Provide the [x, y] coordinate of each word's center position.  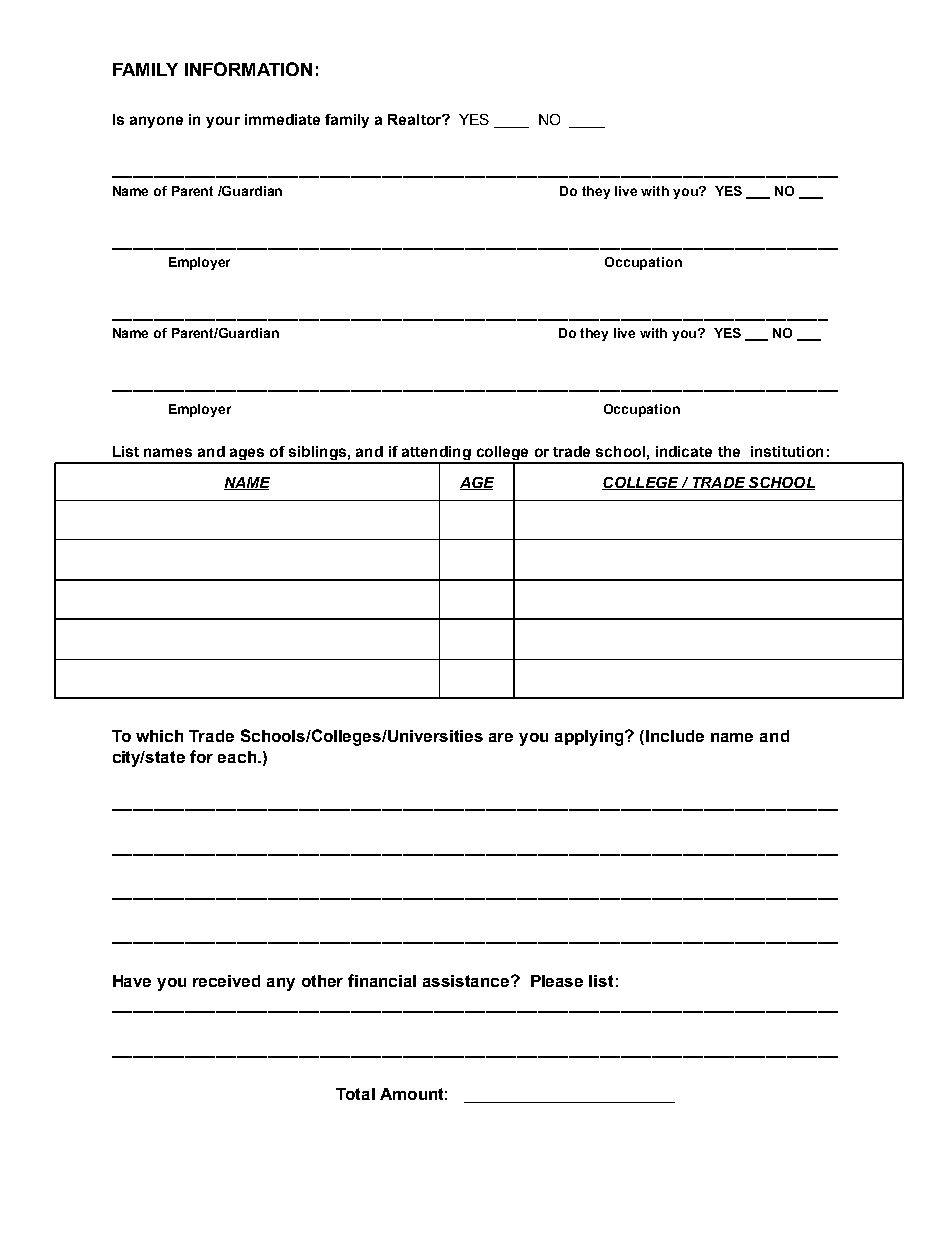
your [223, 122]
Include [675, 736]
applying [590, 738]
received [226, 981]
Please [557, 981]
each [238, 757]
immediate [282, 119]
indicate [684, 451]
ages [247, 455]
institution [787, 451]
